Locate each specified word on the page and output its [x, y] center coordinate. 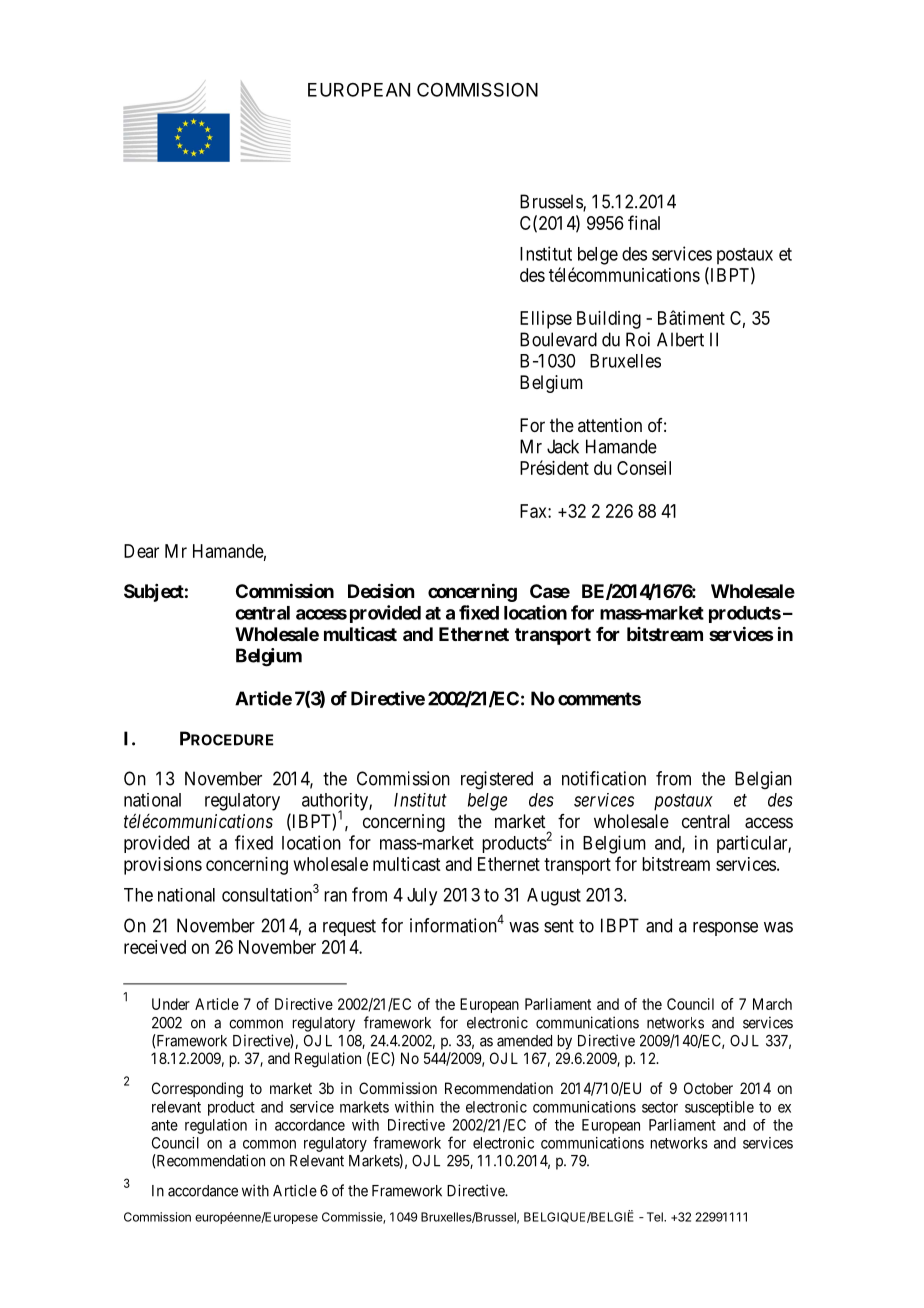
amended [524, 1041]
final [644, 222]
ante [164, 1125]
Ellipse [546, 320]
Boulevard [558, 339]
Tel [656, 1217]
